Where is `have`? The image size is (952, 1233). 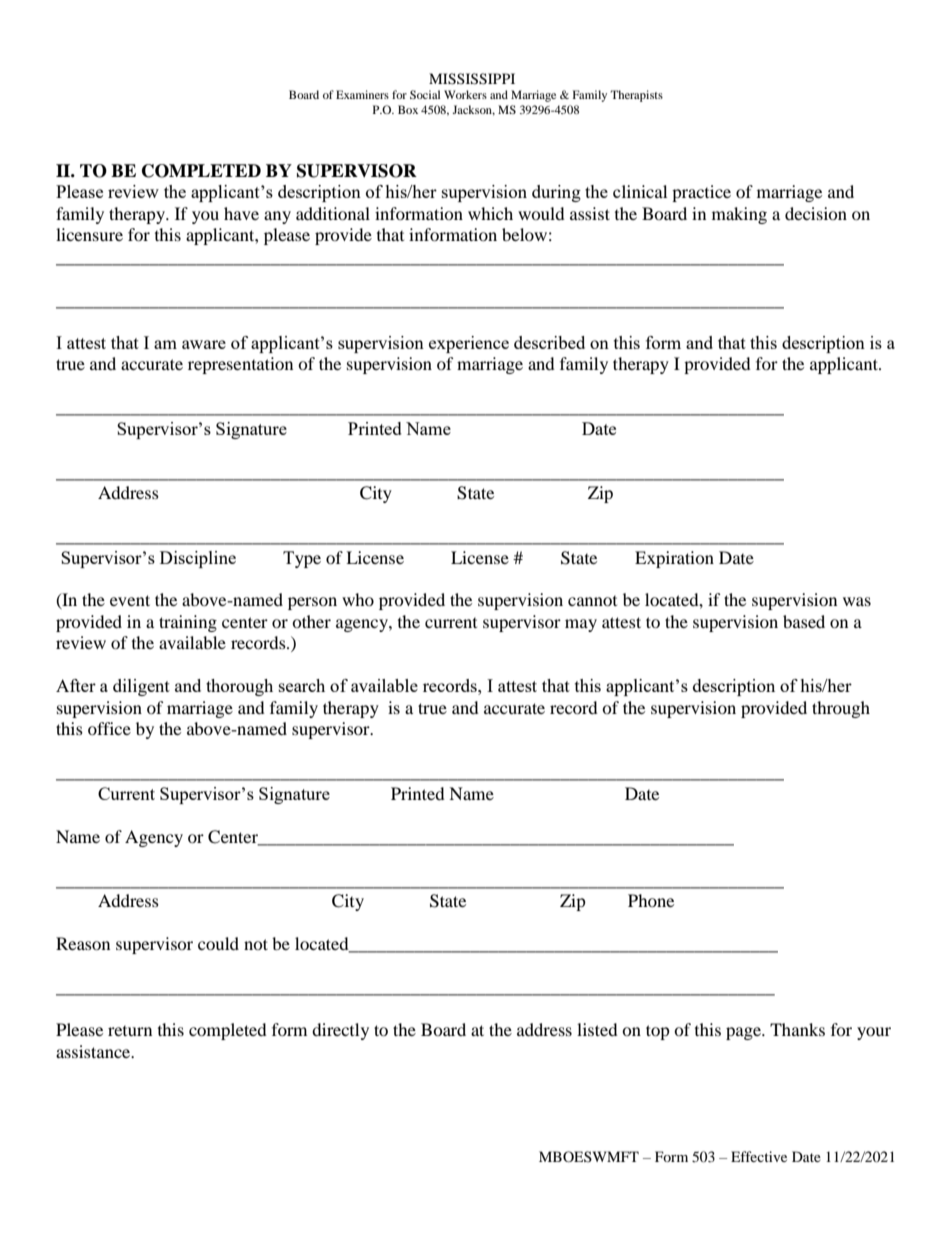
have is located at coordinates (241, 213).
